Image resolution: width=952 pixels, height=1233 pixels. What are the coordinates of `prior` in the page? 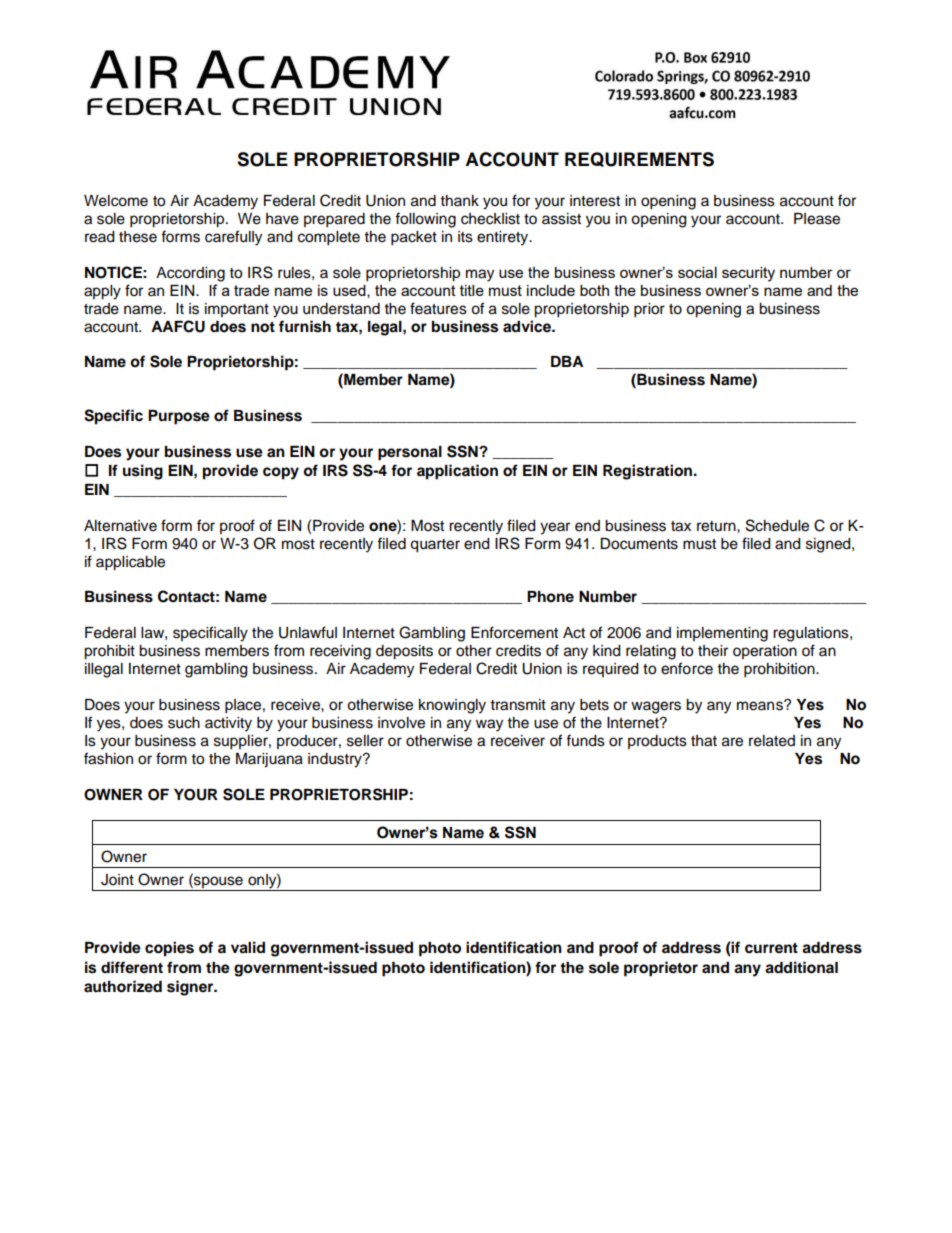 It's located at (649, 310).
